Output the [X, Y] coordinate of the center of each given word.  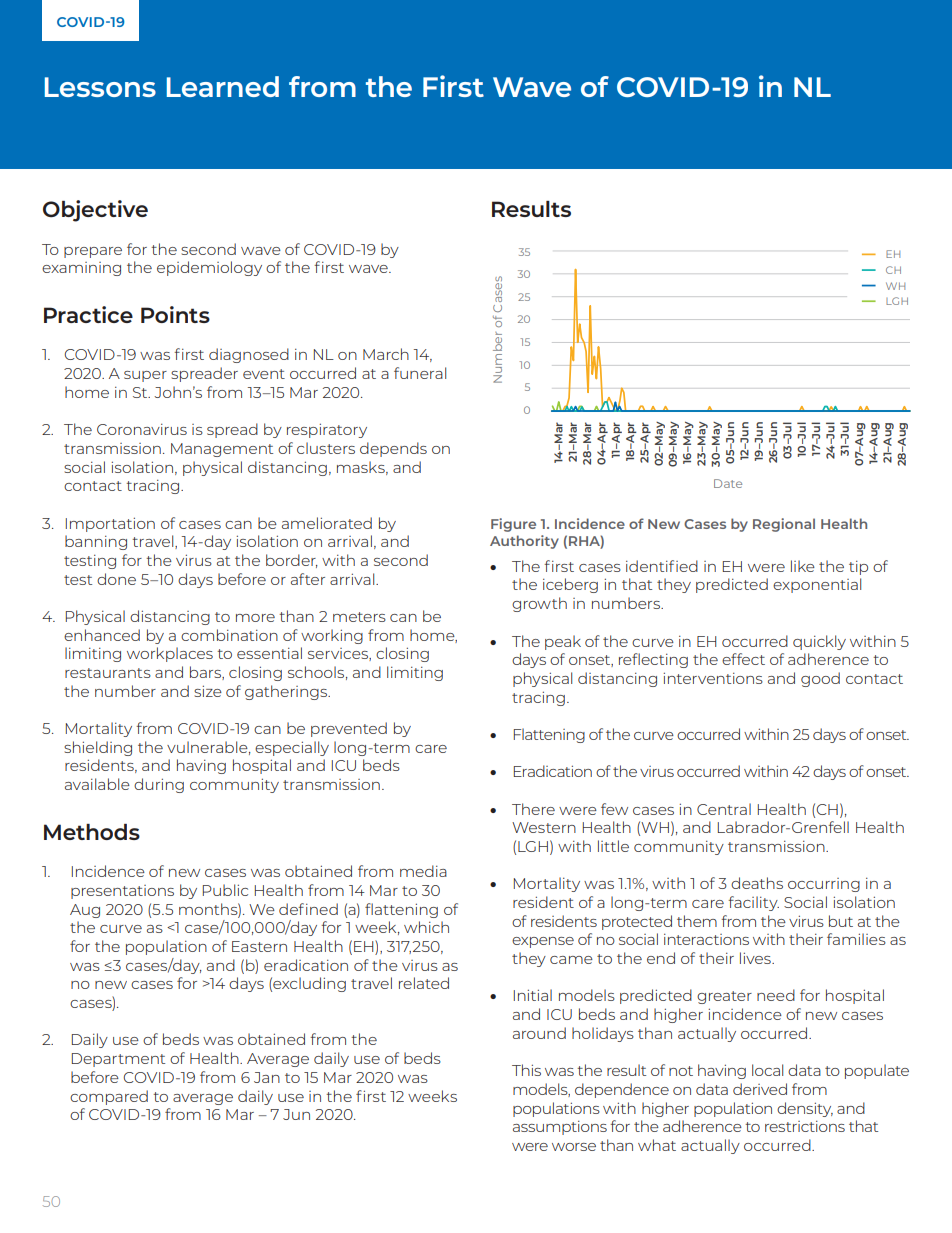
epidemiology [209, 268]
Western [544, 827]
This [526, 1070]
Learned [223, 86]
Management [222, 450]
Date [728, 483]
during [159, 785]
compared [109, 1097]
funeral [420, 373]
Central [724, 809]
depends [393, 449]
